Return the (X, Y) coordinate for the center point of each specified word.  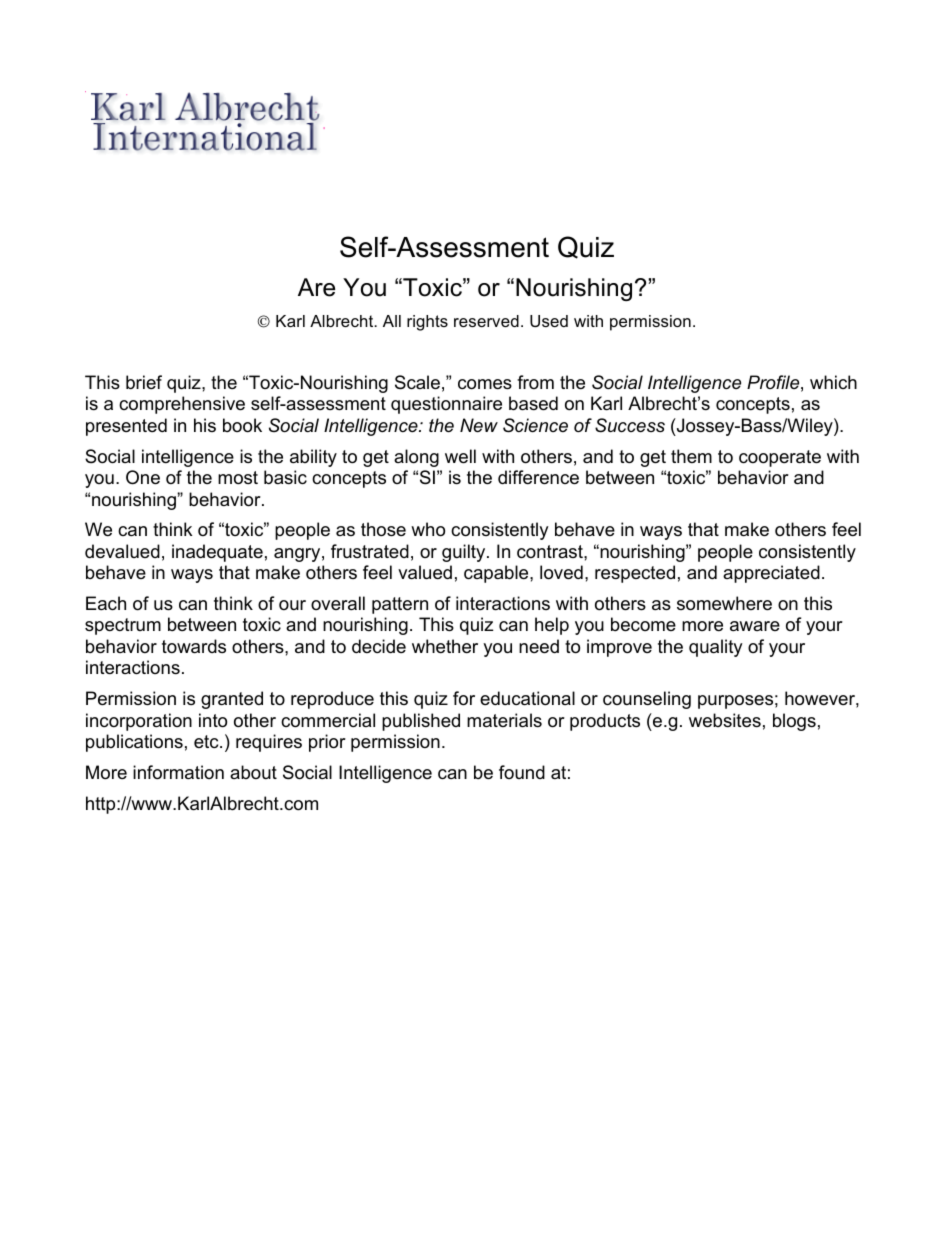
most (238, 478)
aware (755, 626)
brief (144, 382)
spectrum (123, 626)
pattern (400, 605)
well (460, 456)
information (178, 772)
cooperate (780, 458)
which (833, 382)
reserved (486, 321)
